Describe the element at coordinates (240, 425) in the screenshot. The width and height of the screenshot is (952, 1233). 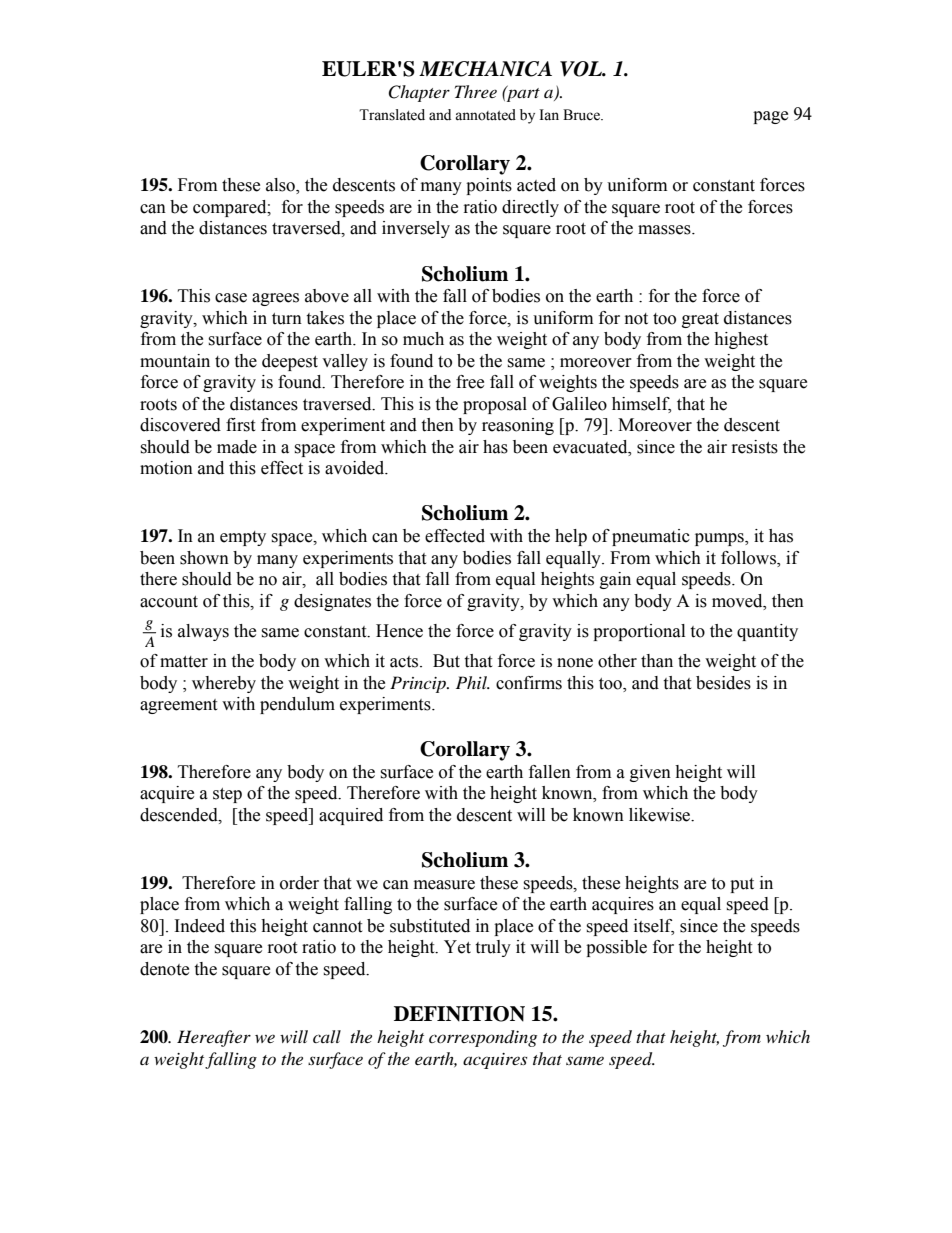
I see `first` at that location.
